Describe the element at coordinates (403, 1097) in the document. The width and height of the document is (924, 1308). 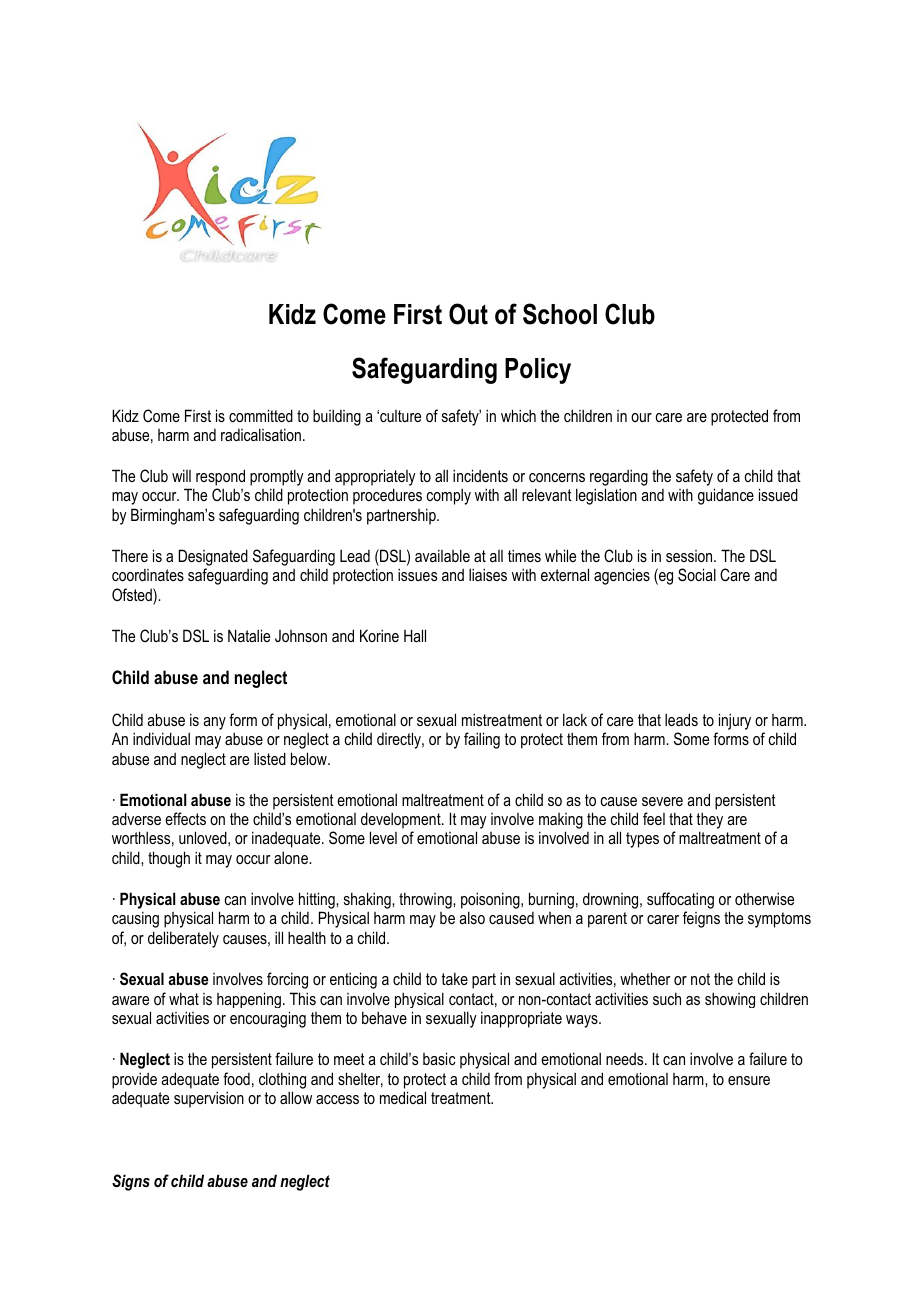
I see `medical` at that location.
